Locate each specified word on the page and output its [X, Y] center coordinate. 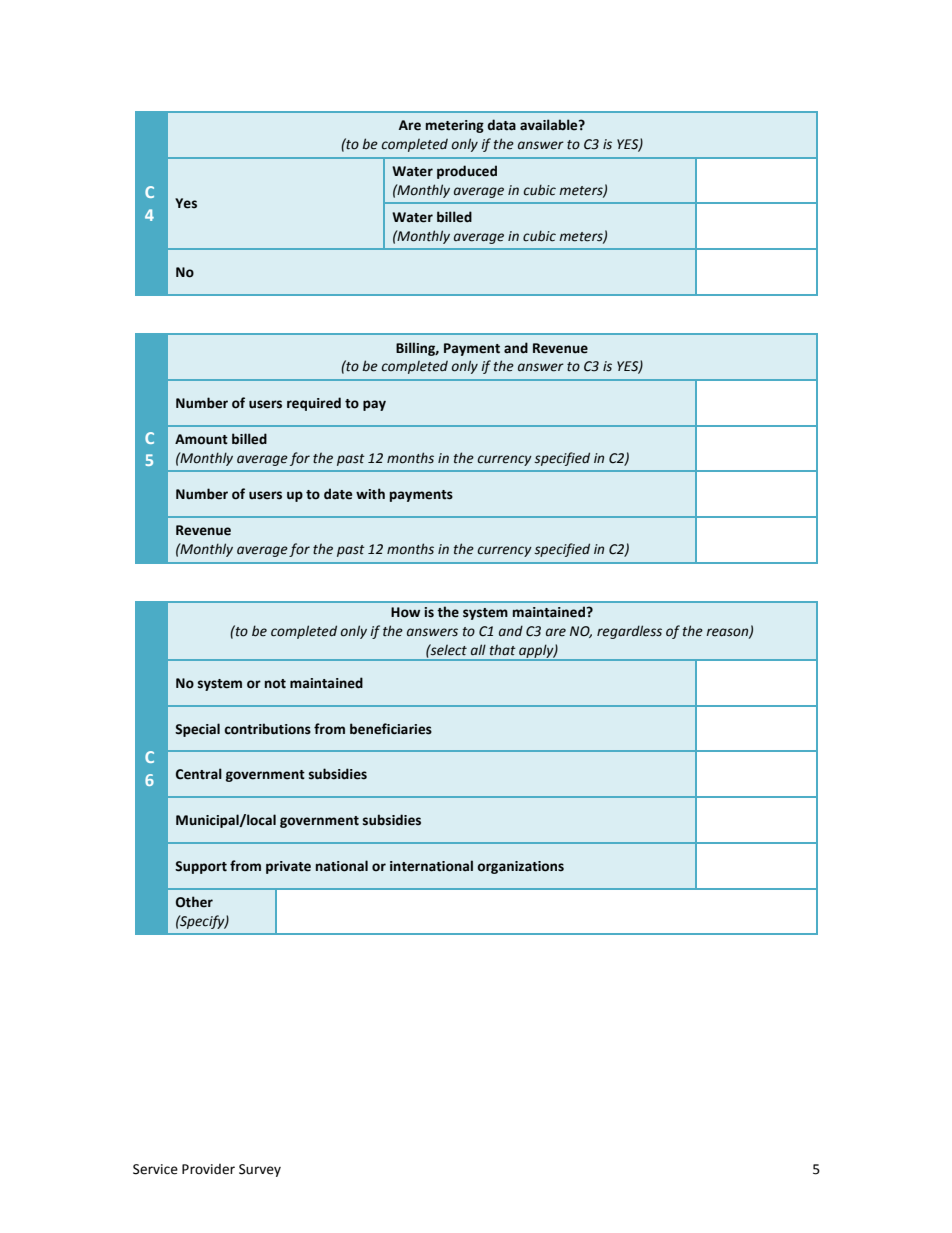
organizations [520, 867]
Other [194, 902]
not [275, 684]
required [314, 404]
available [550, 125]
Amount [201, 439]
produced [467, 172]
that [503, 650]
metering [455, 126]
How [405, 612]
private [288, 867]
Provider [208, 1169]
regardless [629, 632]
